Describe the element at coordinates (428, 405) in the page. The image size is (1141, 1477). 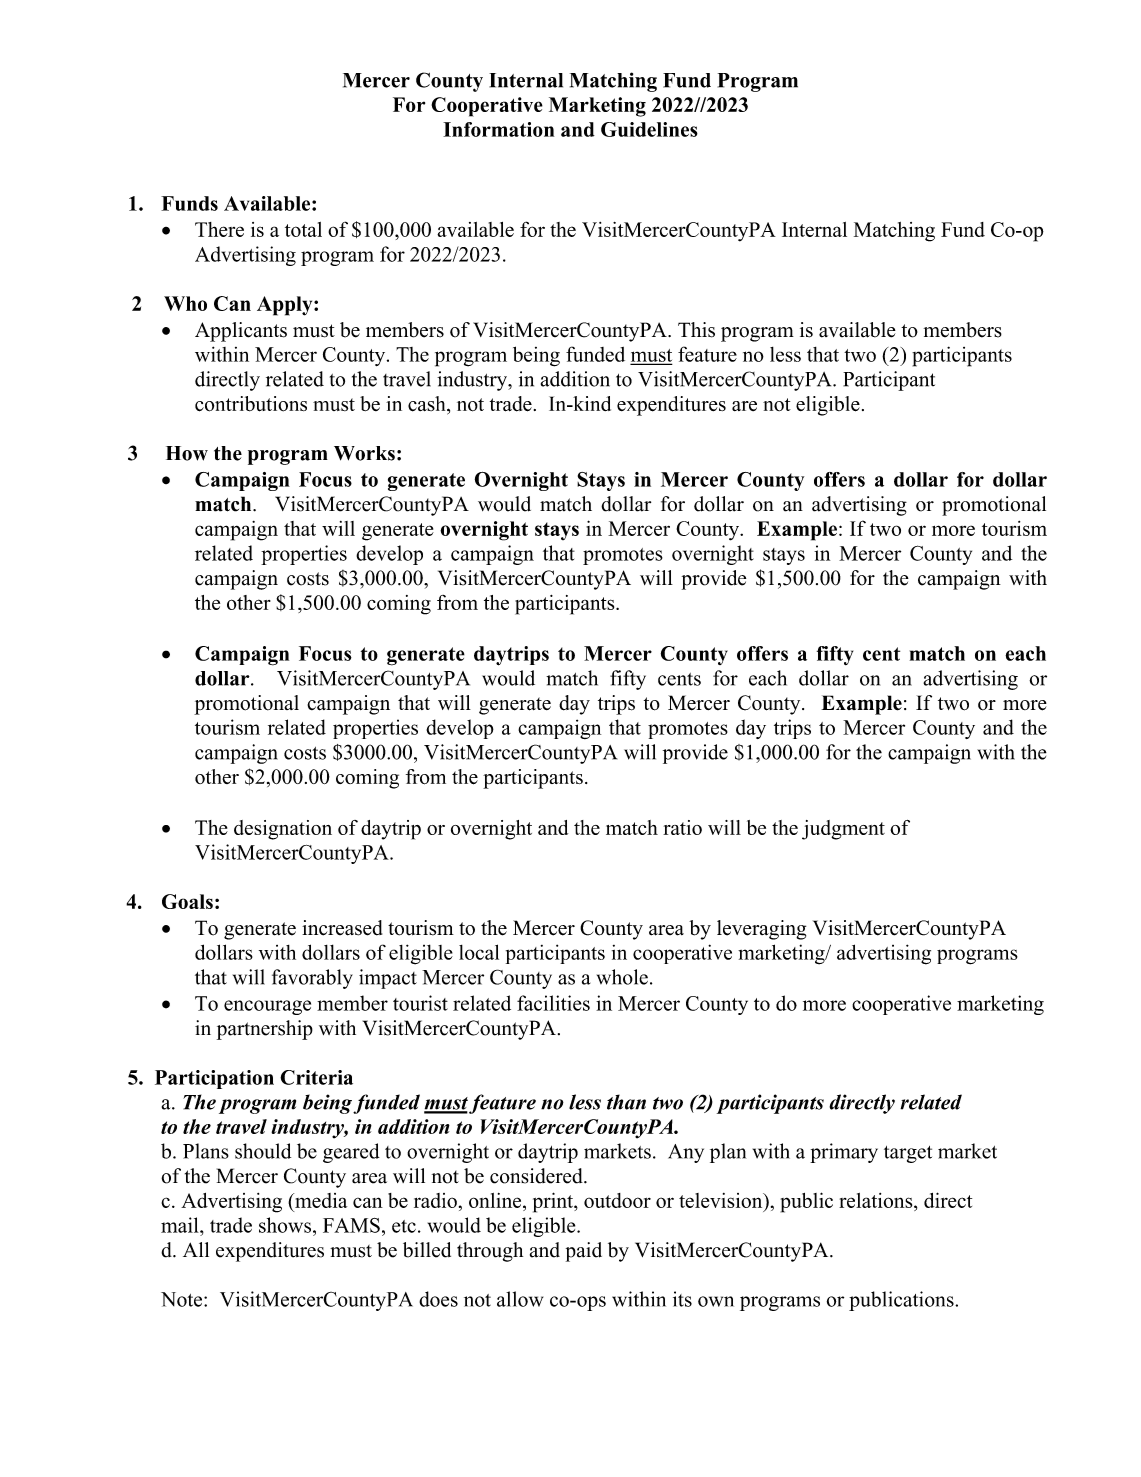
I see `cash` at that location.
